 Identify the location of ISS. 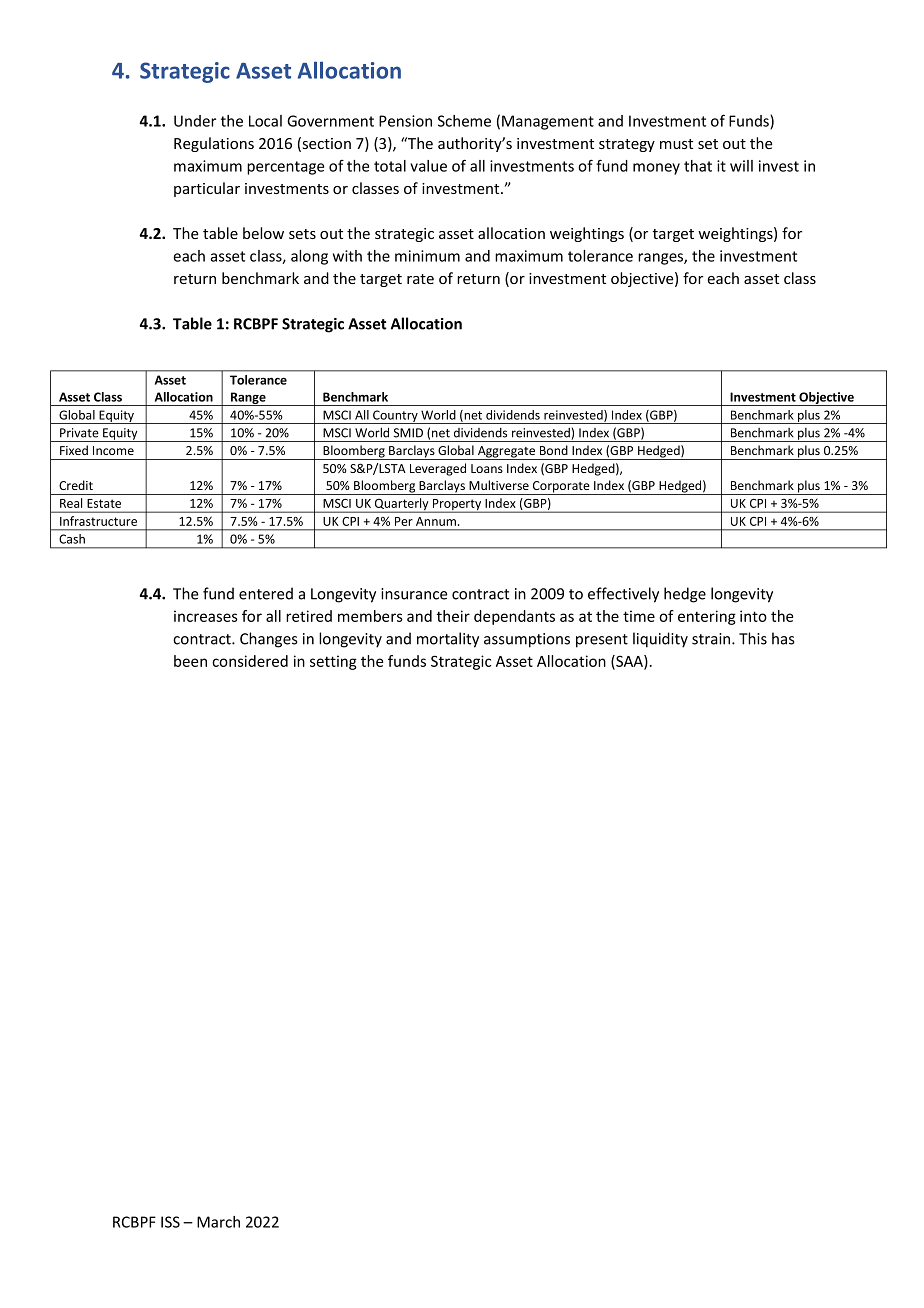
(170, 1222).
